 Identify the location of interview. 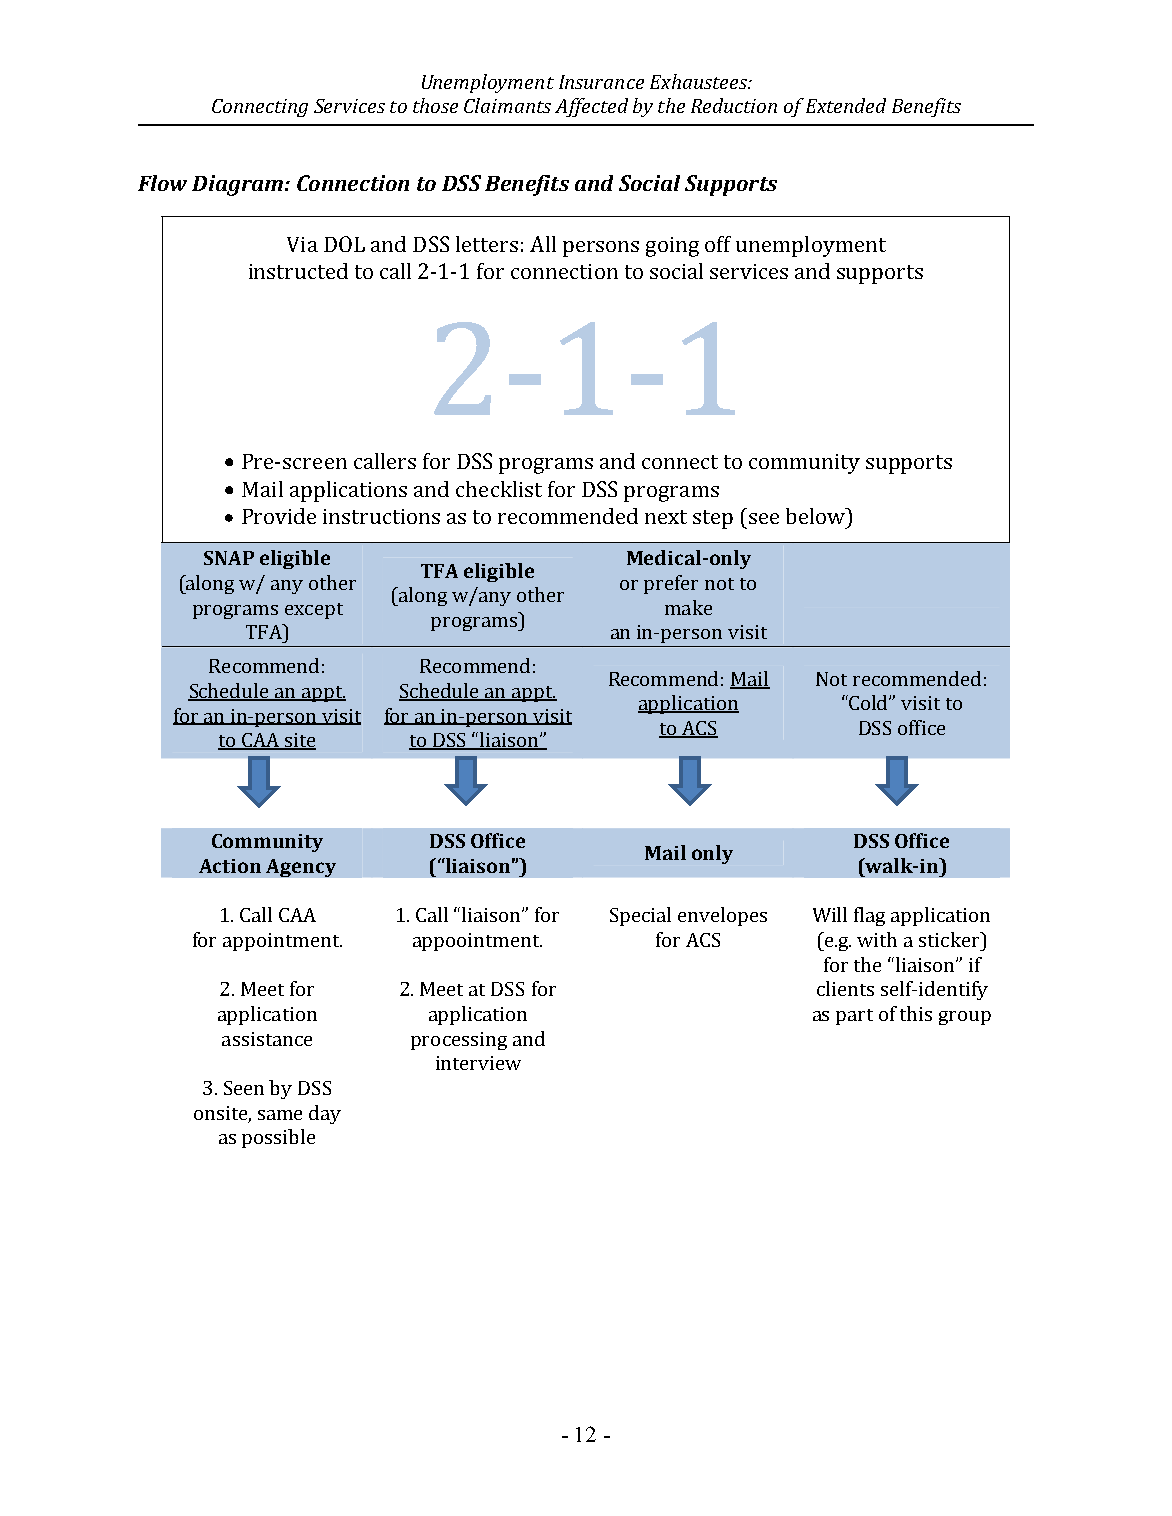
(478, 1063).
